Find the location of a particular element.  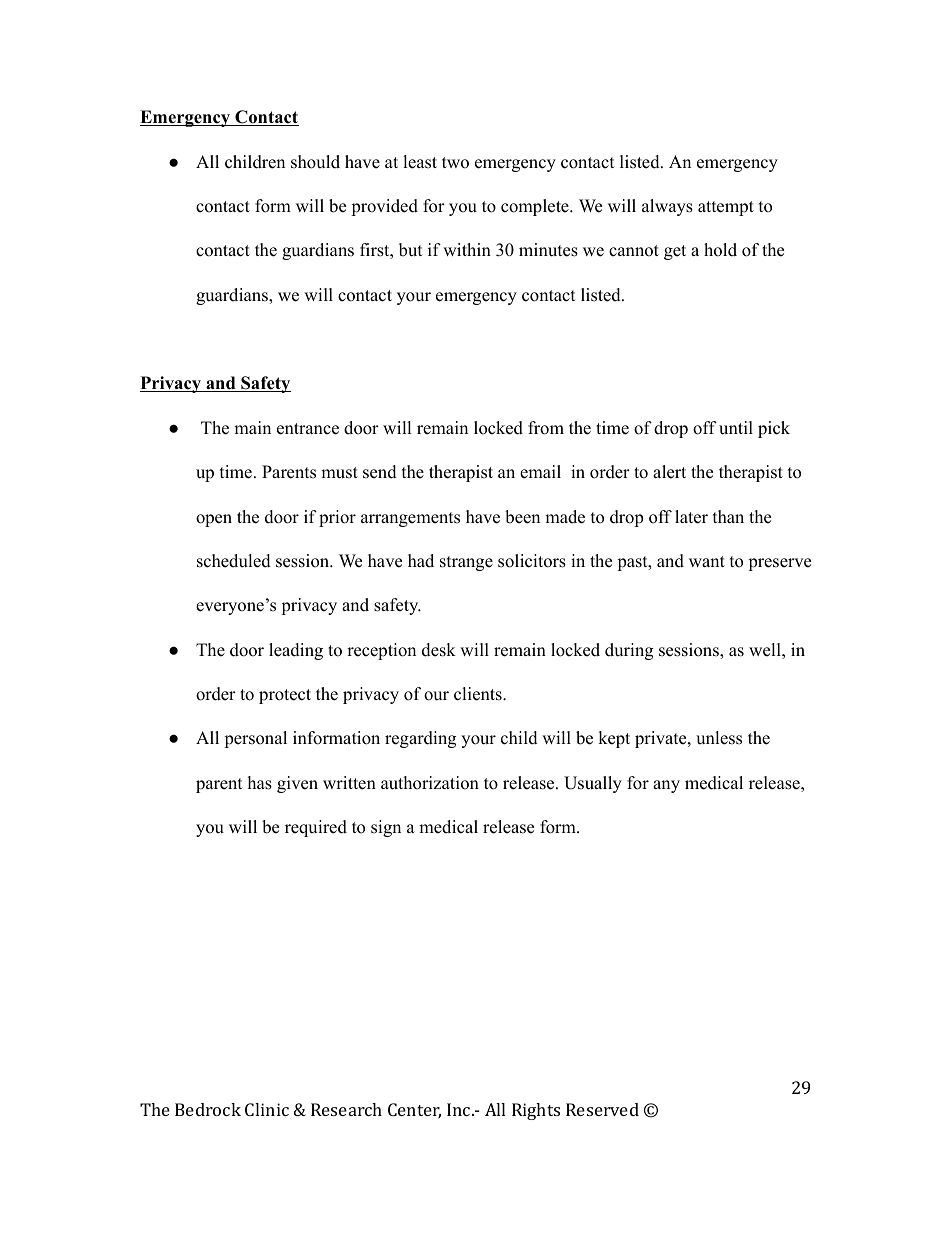

Rights is located at coordinates (536, 1111).
